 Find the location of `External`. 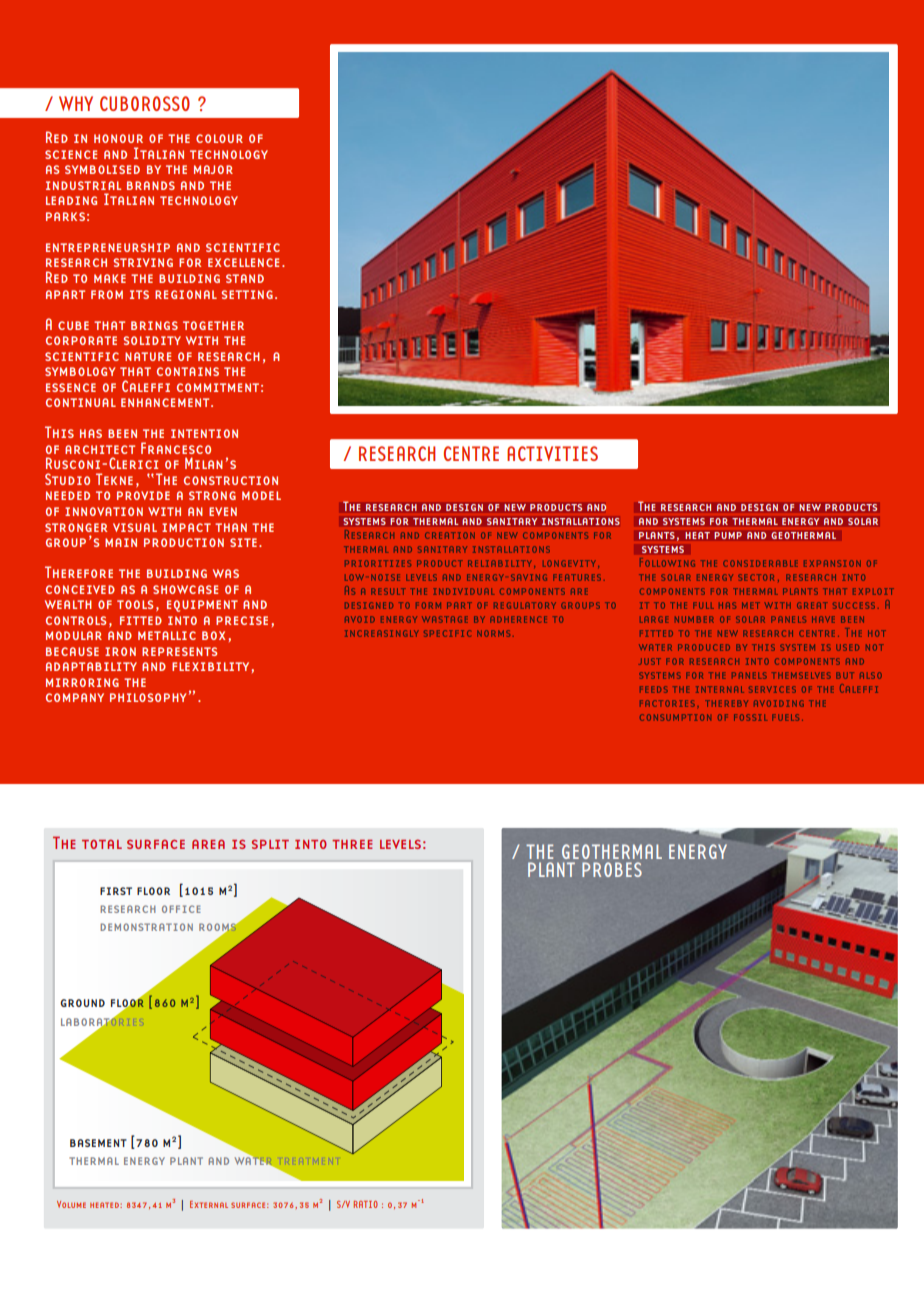

External is located at coordinates (209, 1204).
